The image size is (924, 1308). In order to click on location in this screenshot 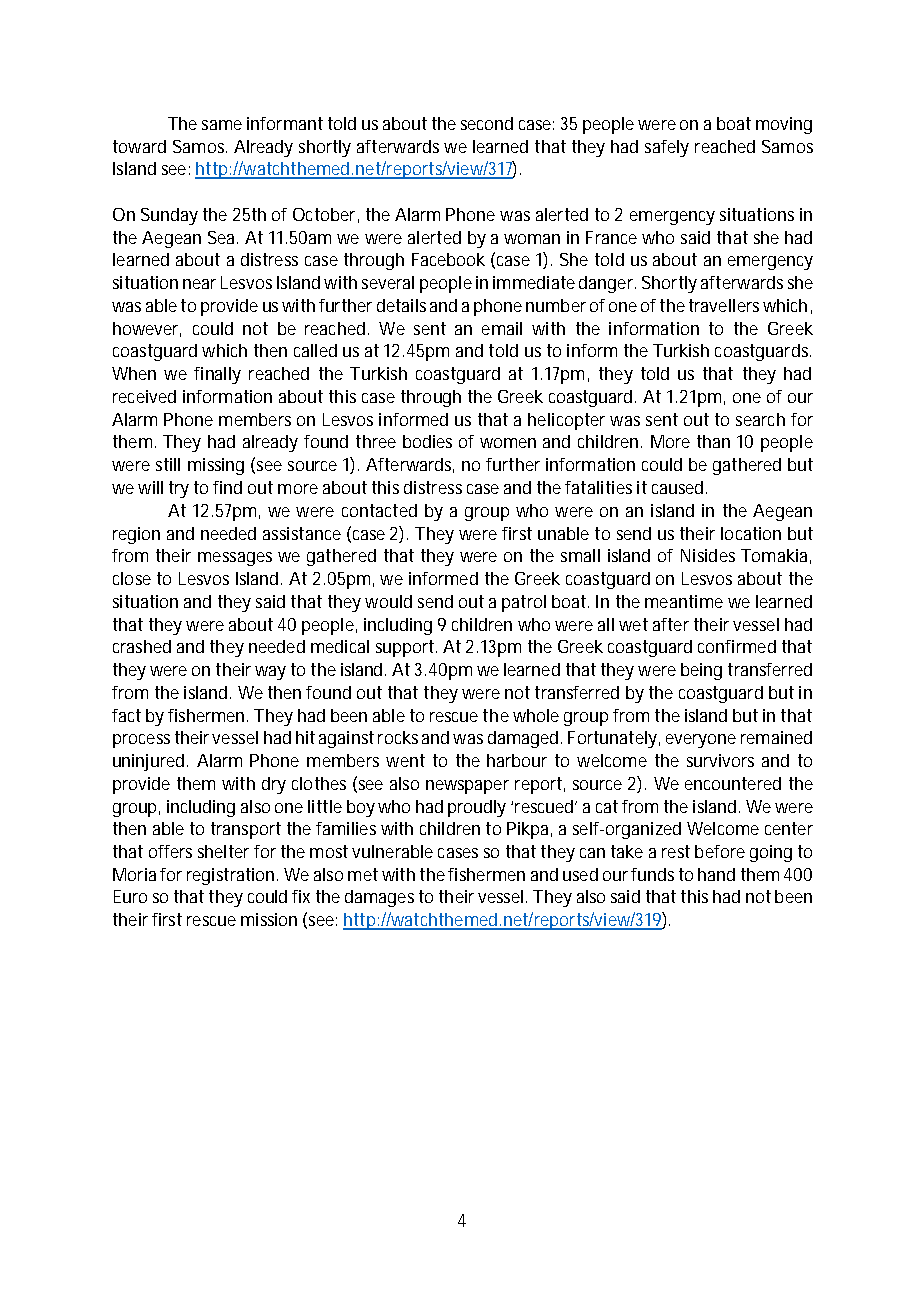, I will do `click(751, 533)`.
